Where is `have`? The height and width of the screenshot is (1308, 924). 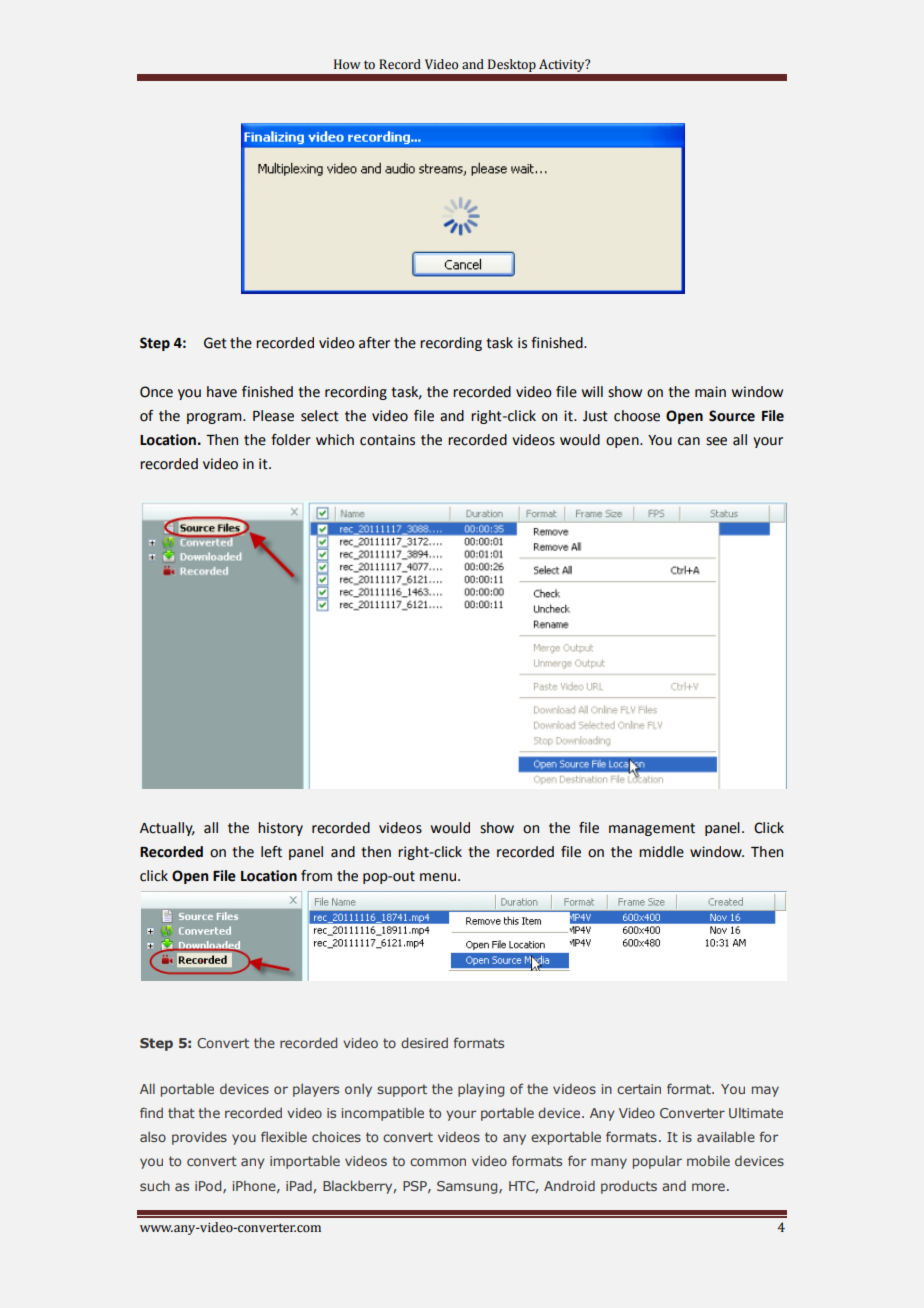 have is located at coordinates (222, 392).
